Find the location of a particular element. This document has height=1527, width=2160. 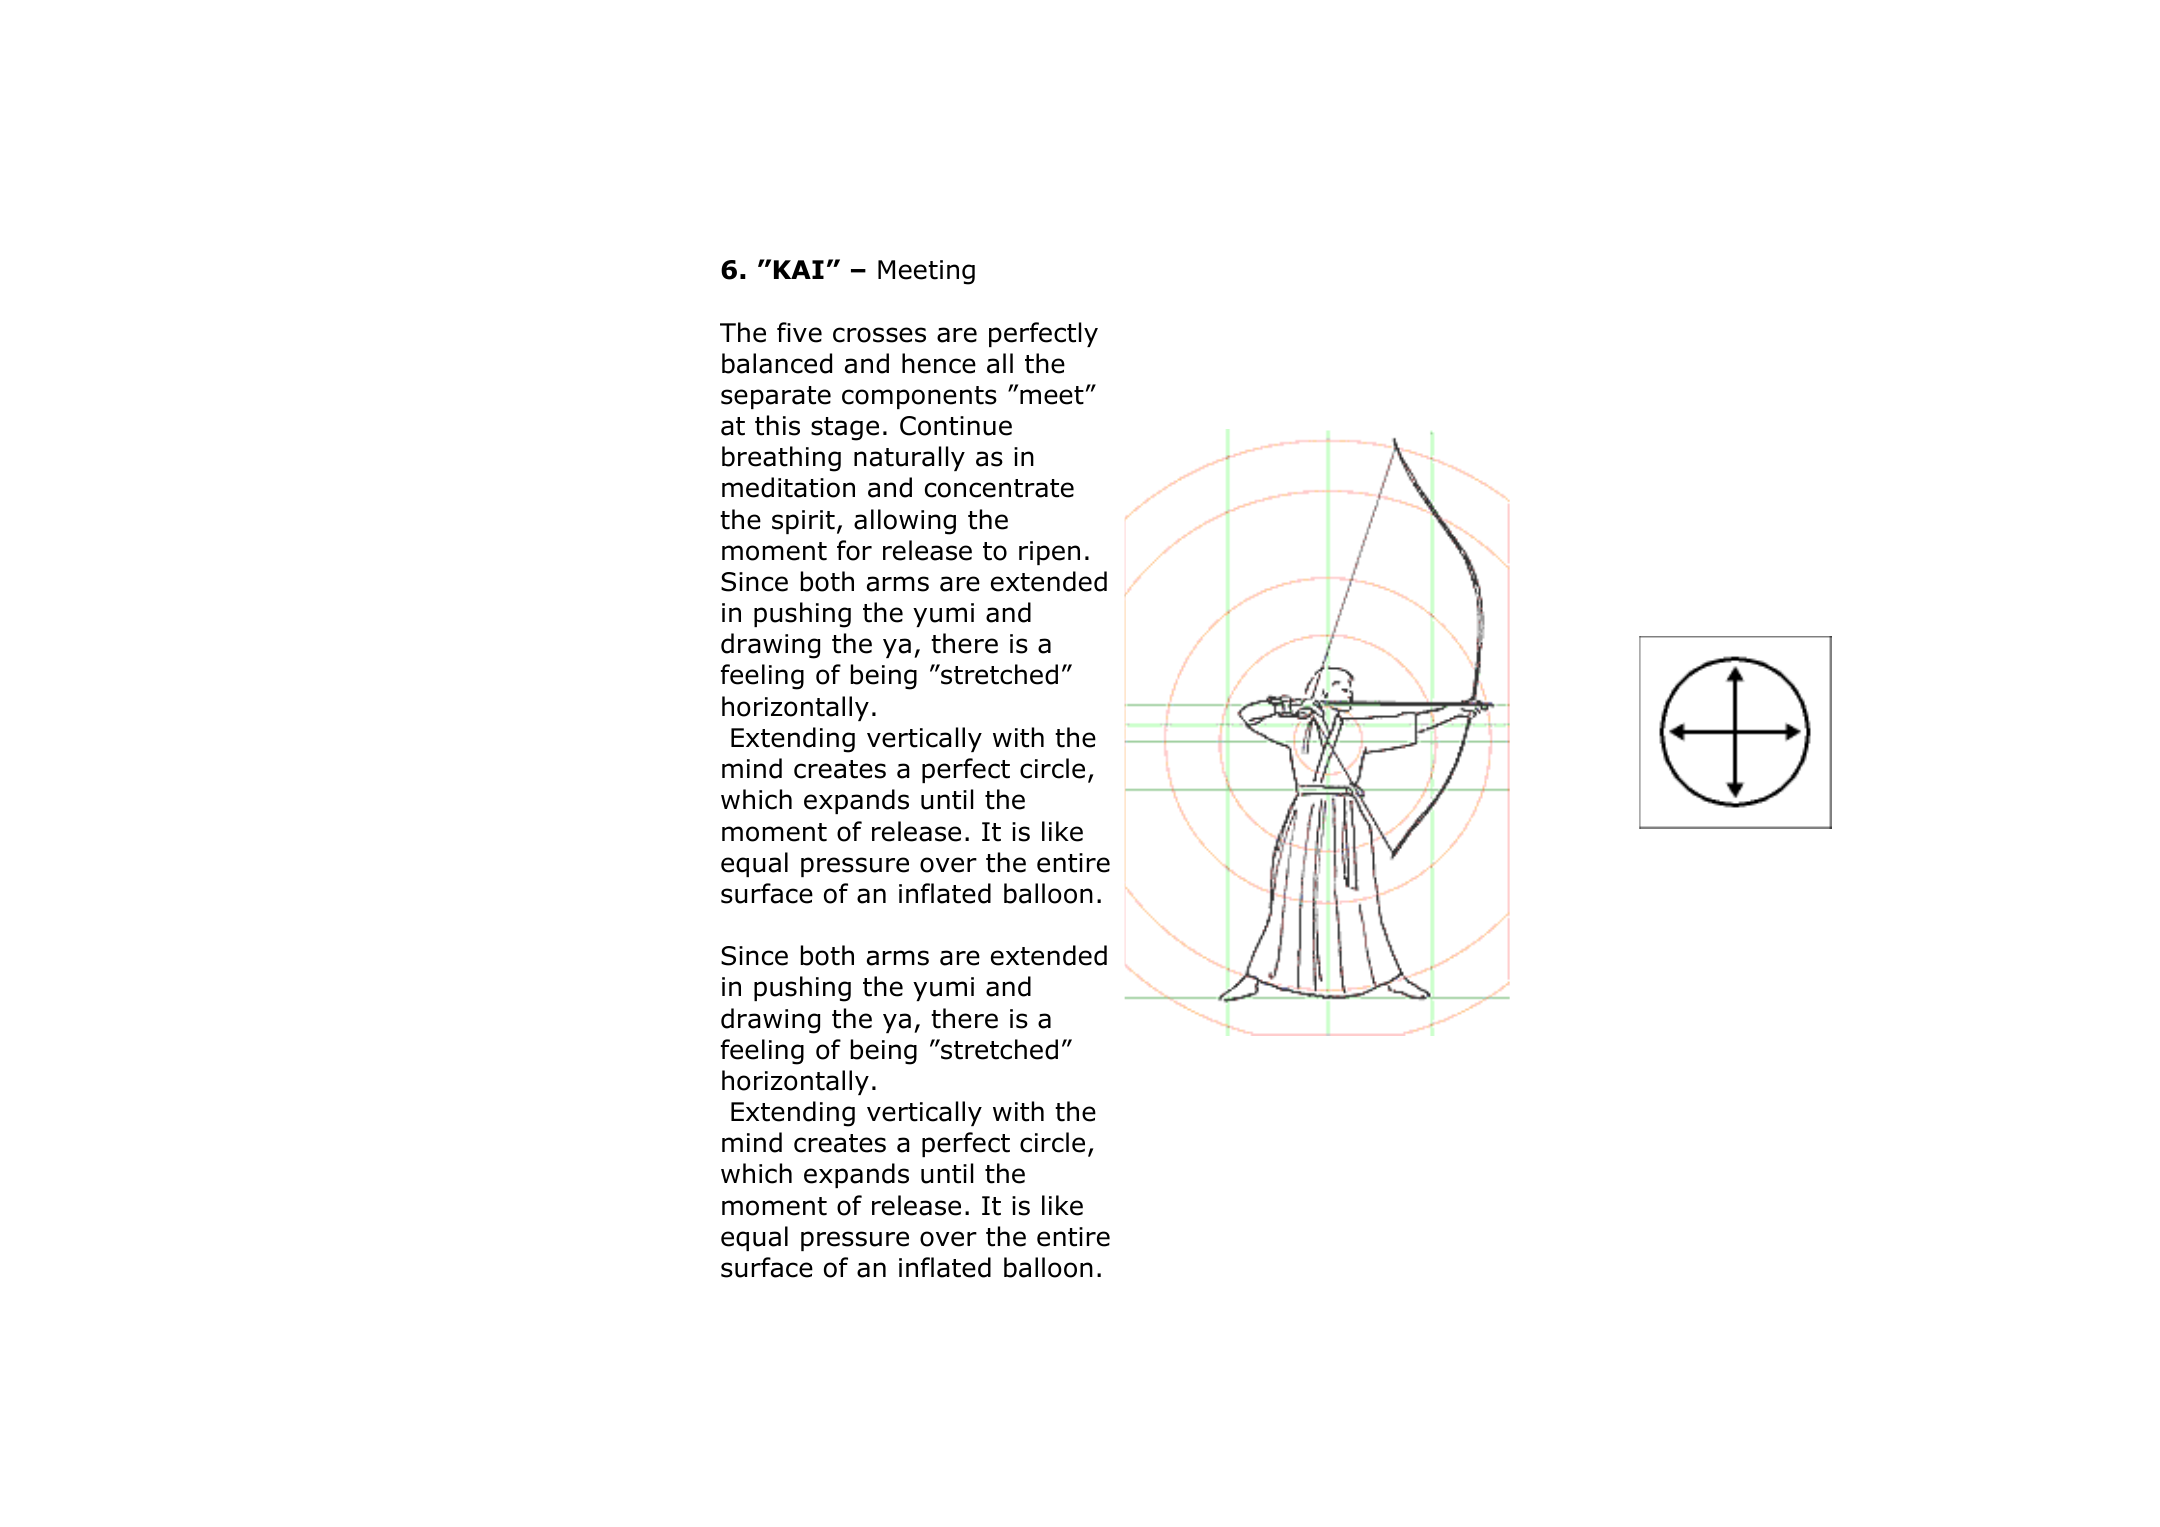

stage is located at coordinates (845, 429).
